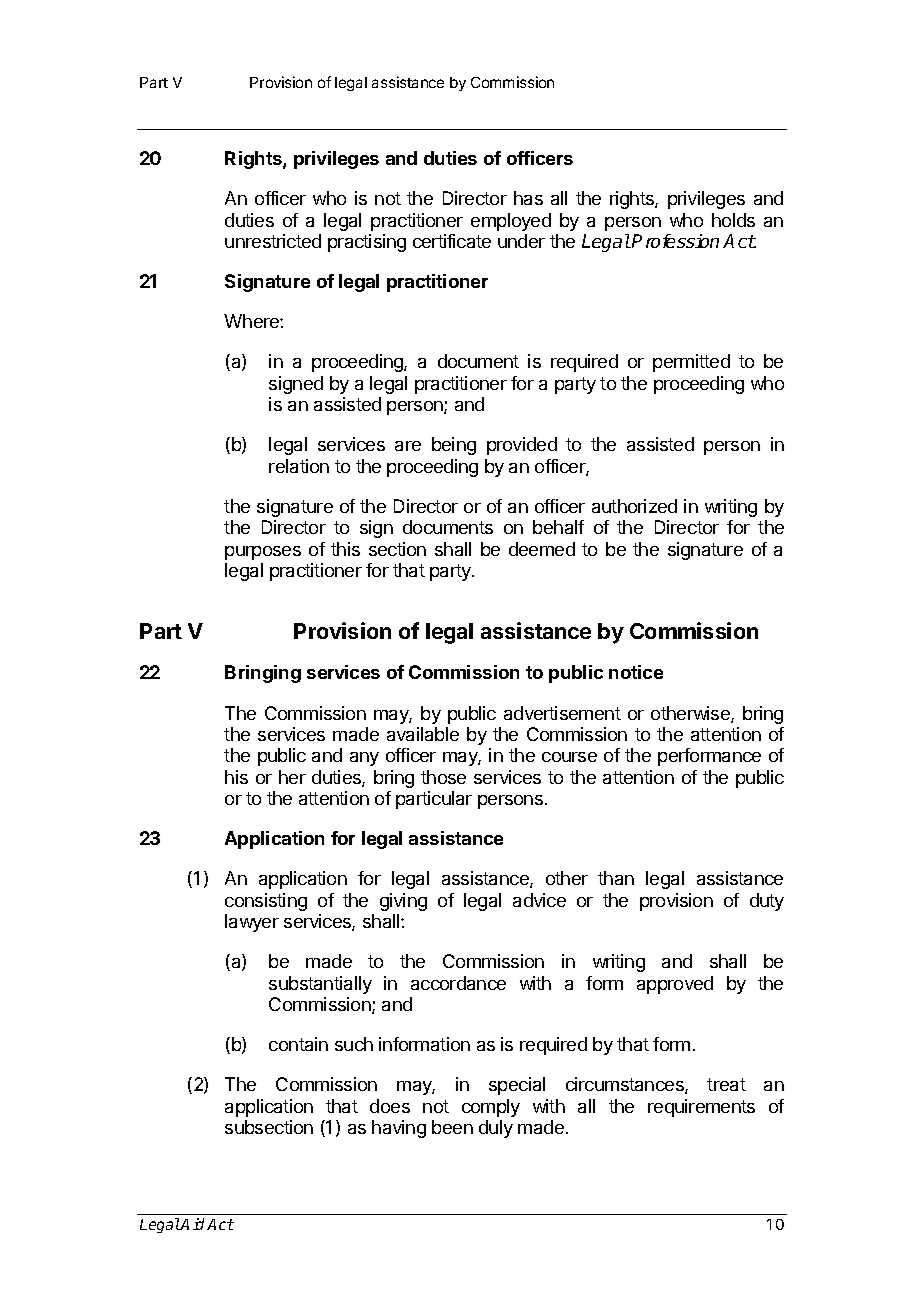 The height and width of the image is (1308, 924). I want to click on unrestricted, so click(273, 241).
